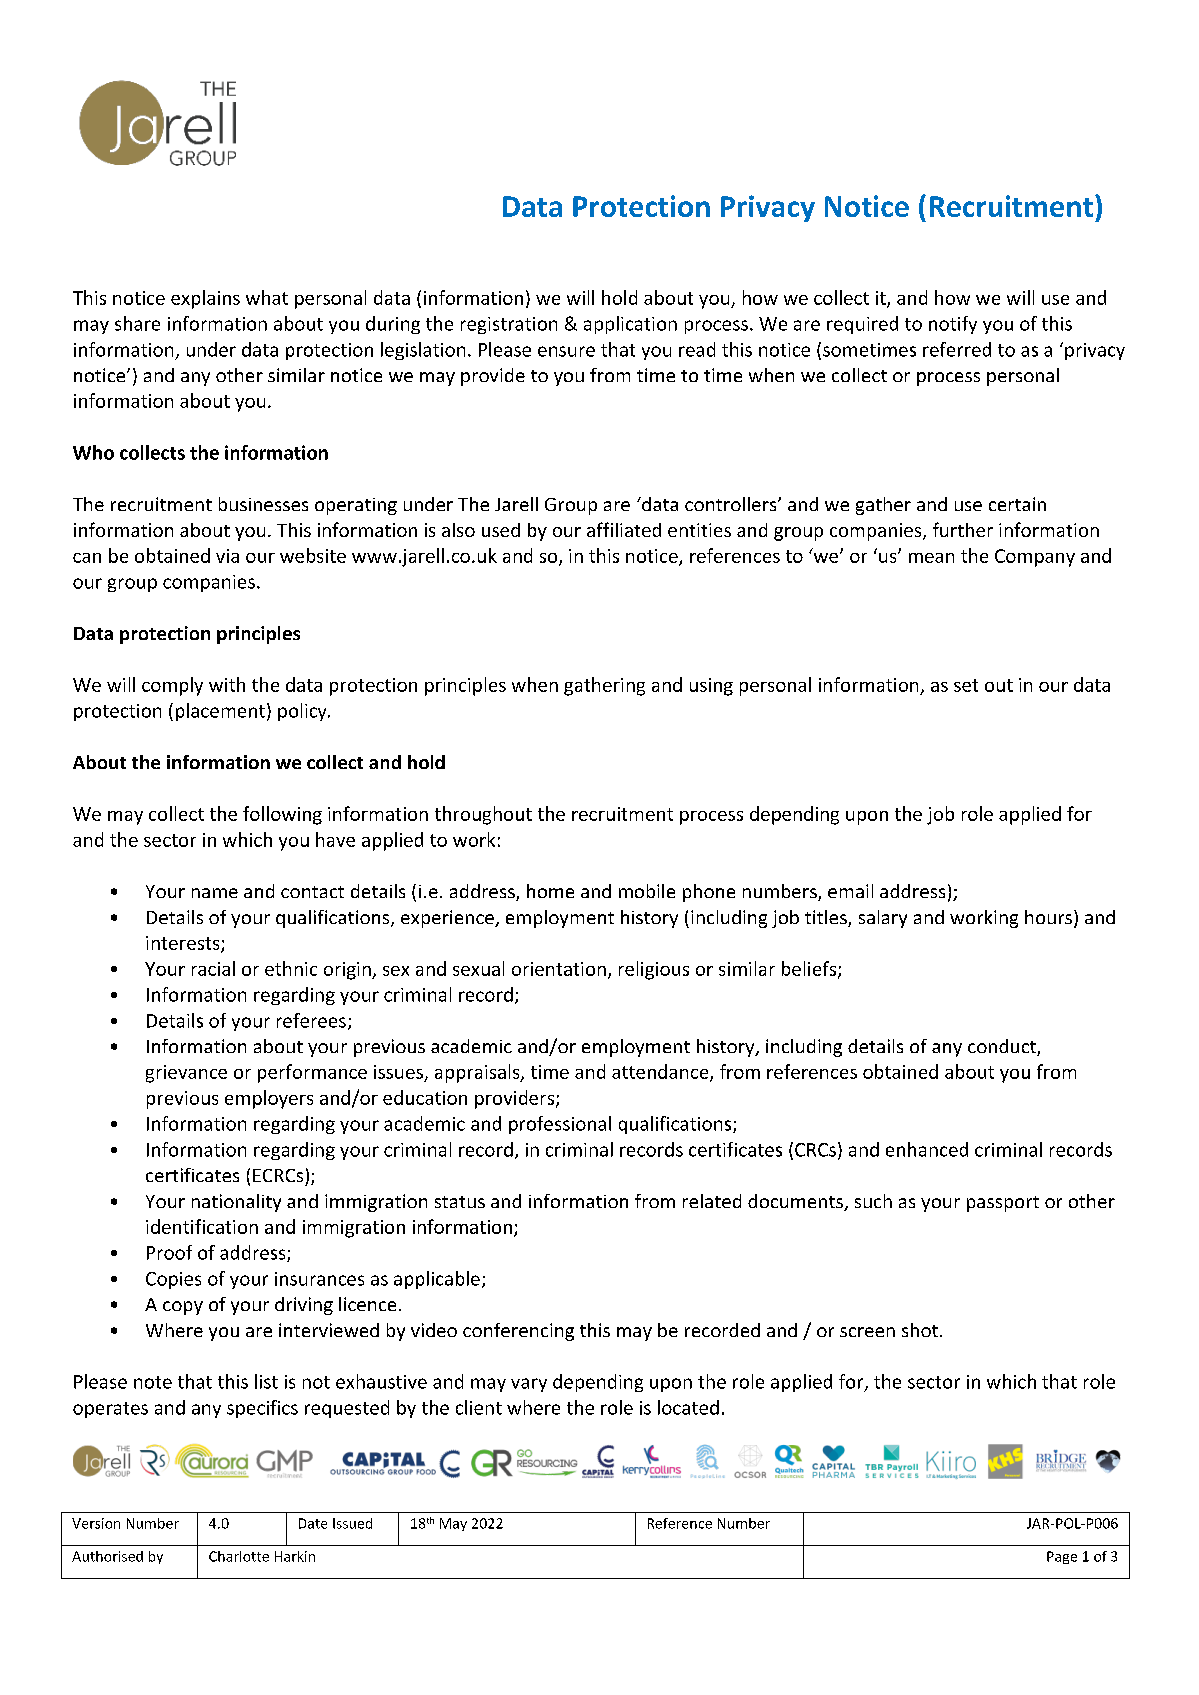 Image resolution: width=1199 pixels, height=1695 pixels. I want to click on interests, so click(184, 944).
